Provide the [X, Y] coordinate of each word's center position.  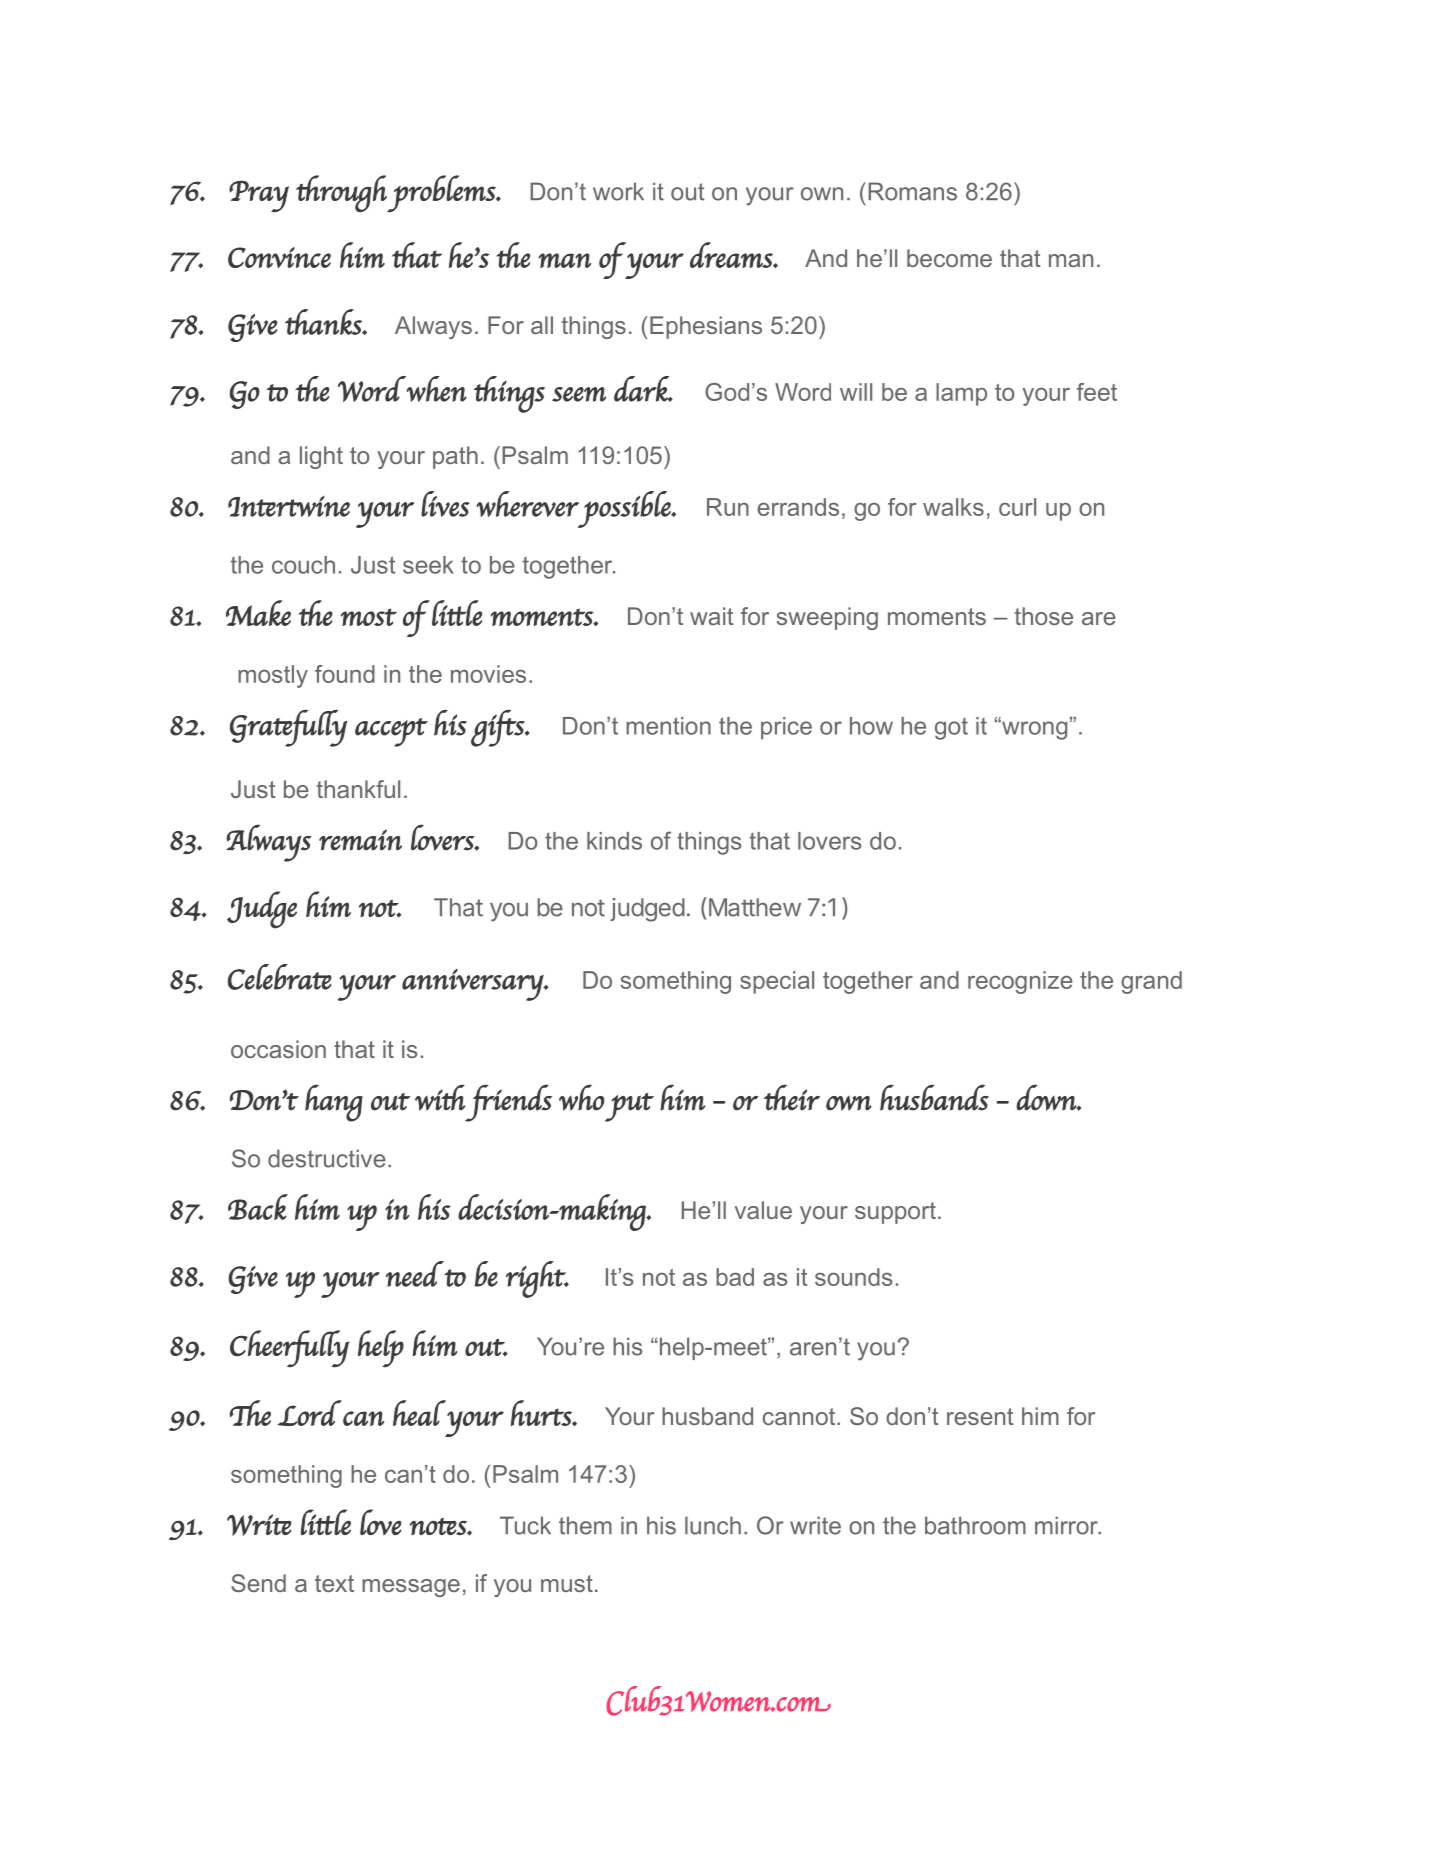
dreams [732, 255]
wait [712, 616]
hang [334, 1103]
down [1047, 1097]
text [334, 1583]
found [345, 674]
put [629, 1107]
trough [342, 193]
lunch [713, 1525]
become [949, 258]
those [1044, 616]
